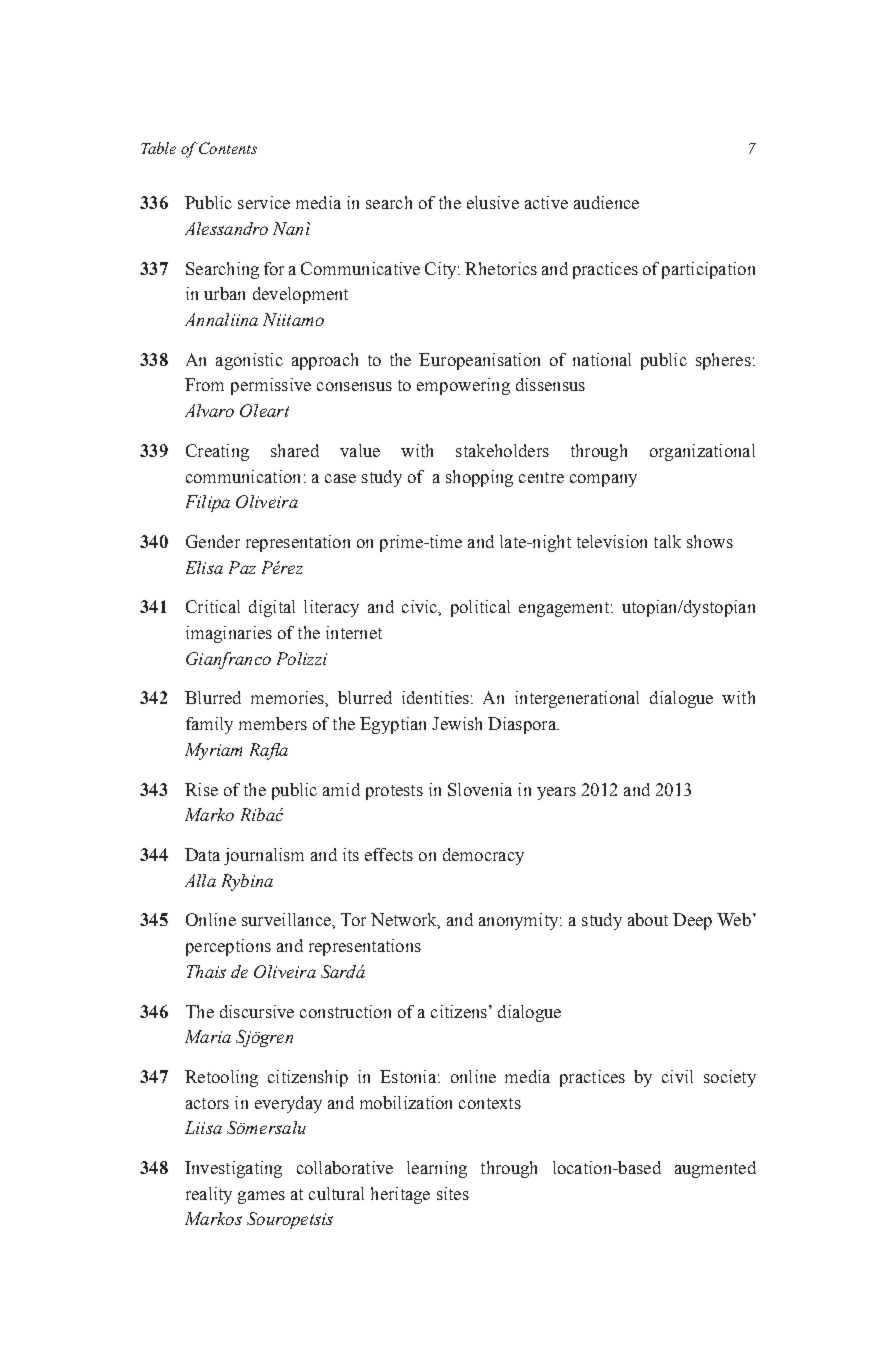 The height and width of the document is (1345, 896). I want to click on Investigating, so click(233, 1169).
